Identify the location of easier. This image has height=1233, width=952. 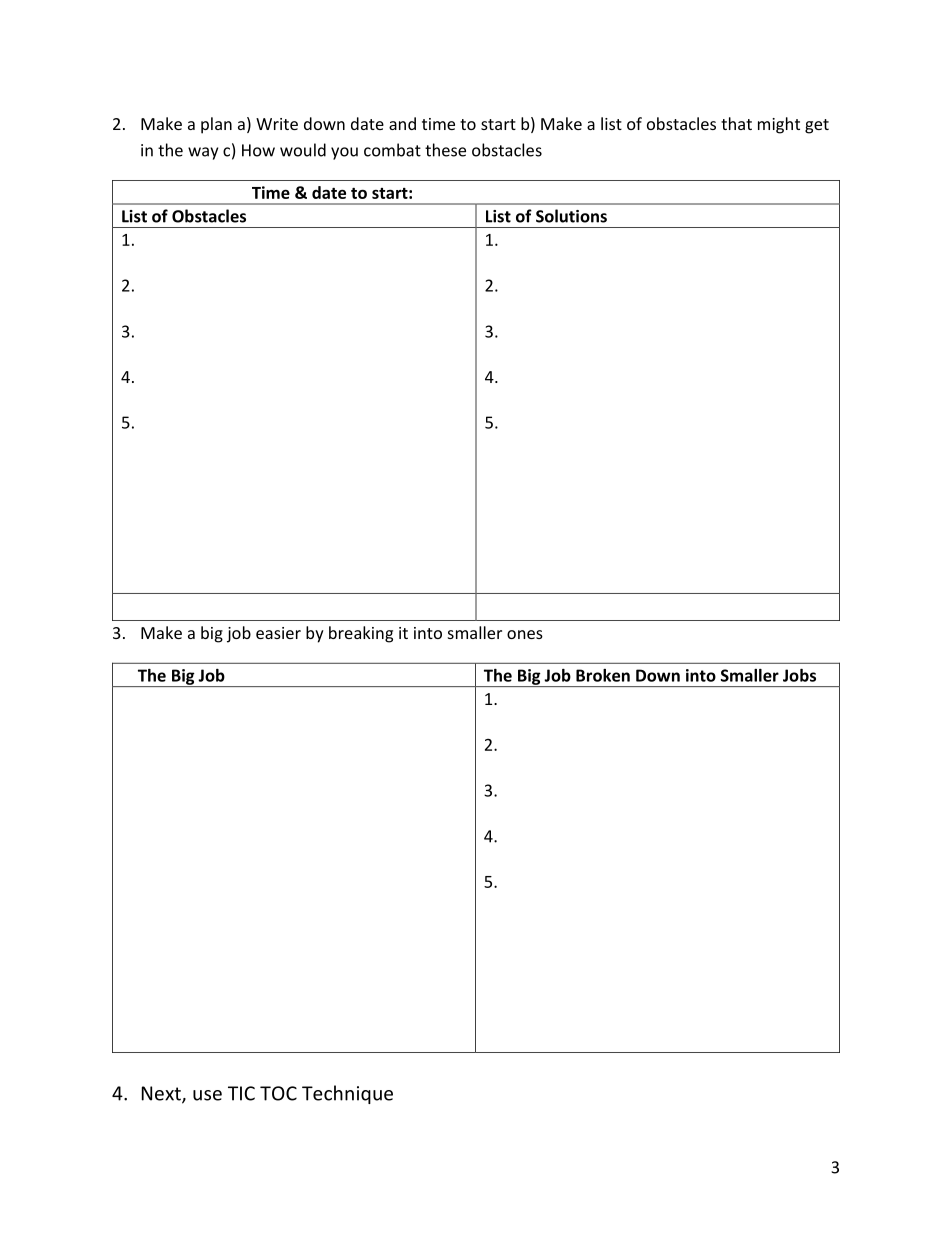
(278, 633).
